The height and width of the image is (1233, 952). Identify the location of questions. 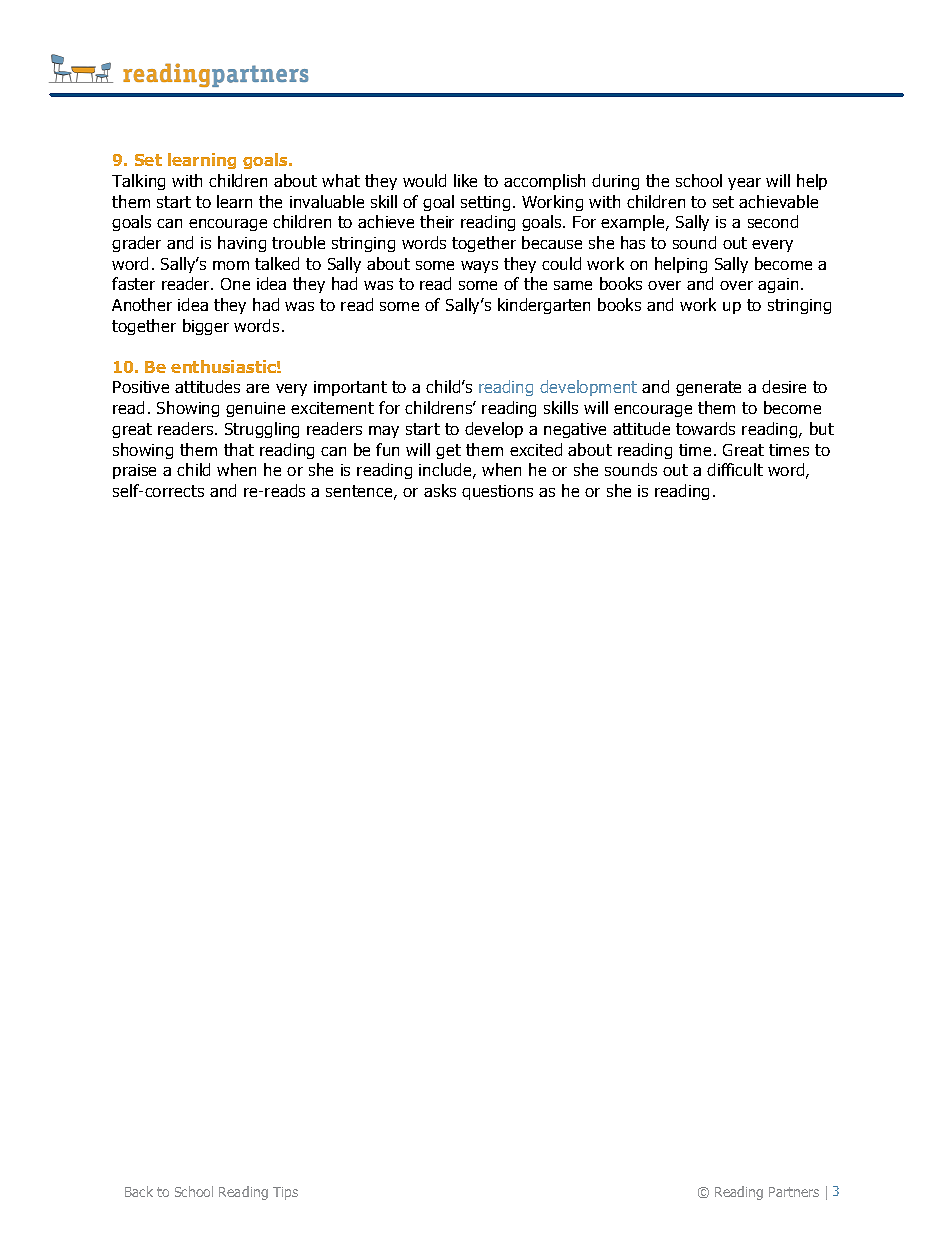
(497, 492).
